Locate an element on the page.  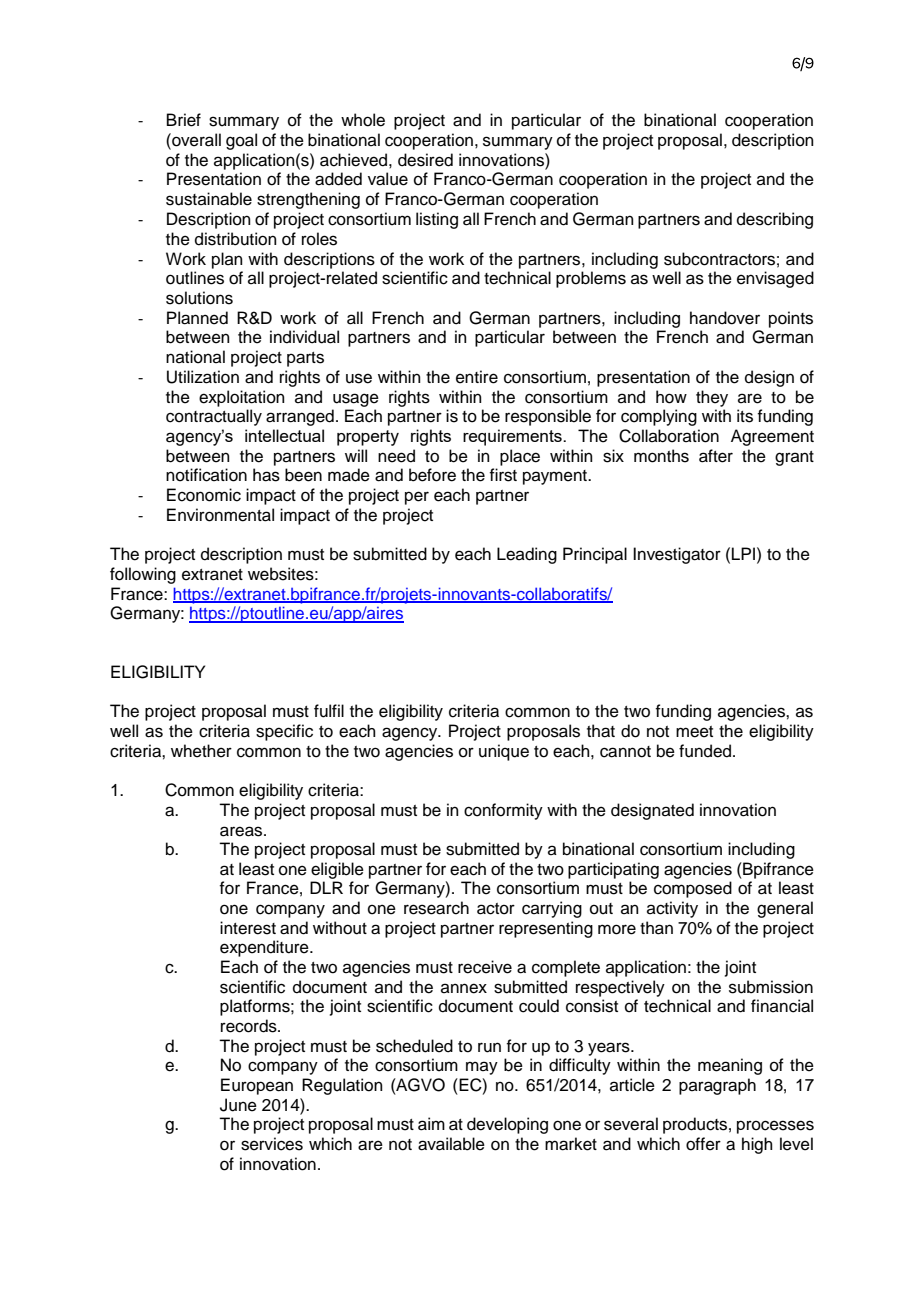
desired is located at coordinates (425, 160).
